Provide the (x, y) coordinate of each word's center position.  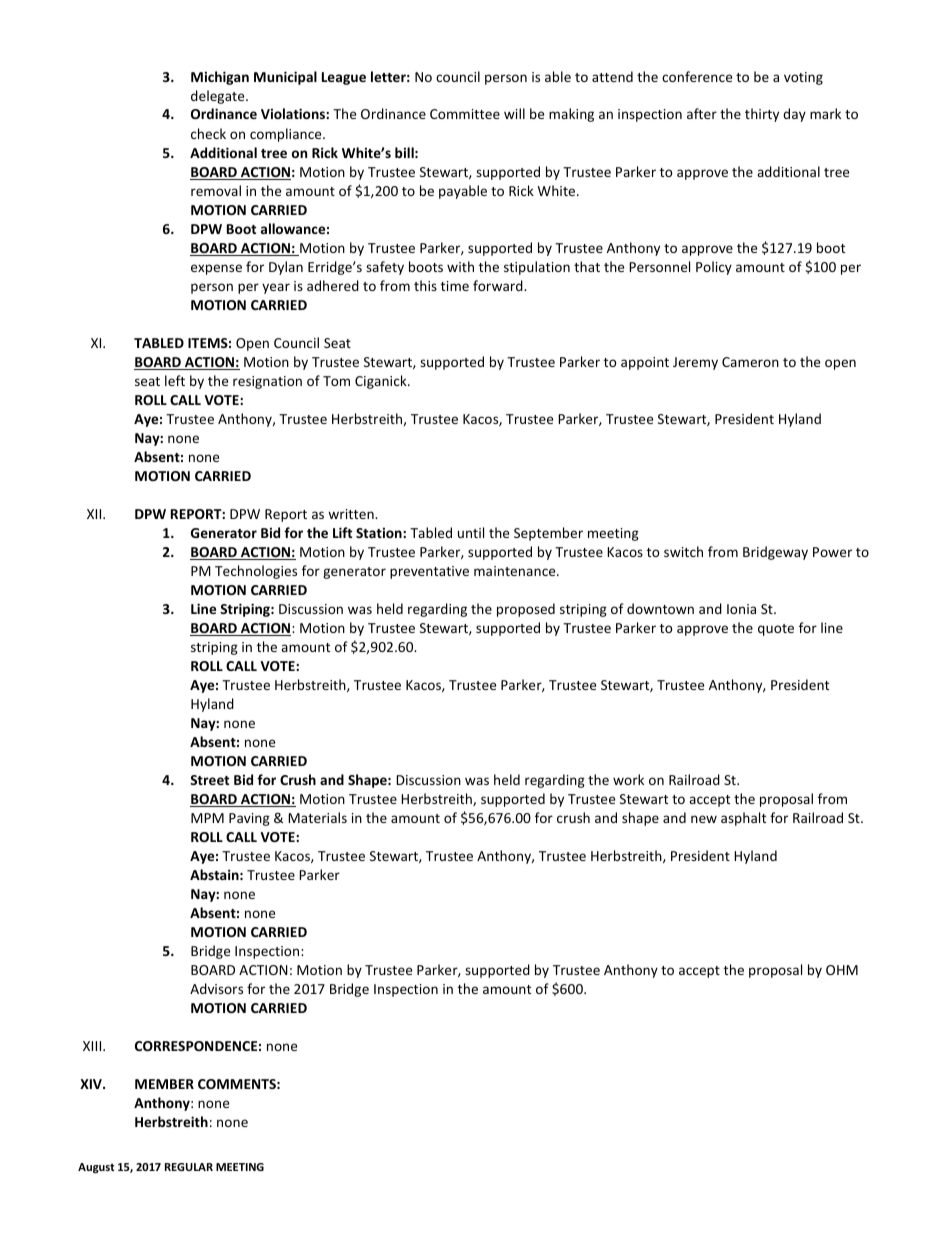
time (455, 286)
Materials (317, 817)
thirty (762, 115)
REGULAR (189, 1167)
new (704, 819)
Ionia (741, 609)
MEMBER (164, 1084)
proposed (526, 610)
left (175, 380)
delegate (219, 97)
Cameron (750, 362)
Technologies (256, 572)
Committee (465, 114)
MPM (207, 818)
